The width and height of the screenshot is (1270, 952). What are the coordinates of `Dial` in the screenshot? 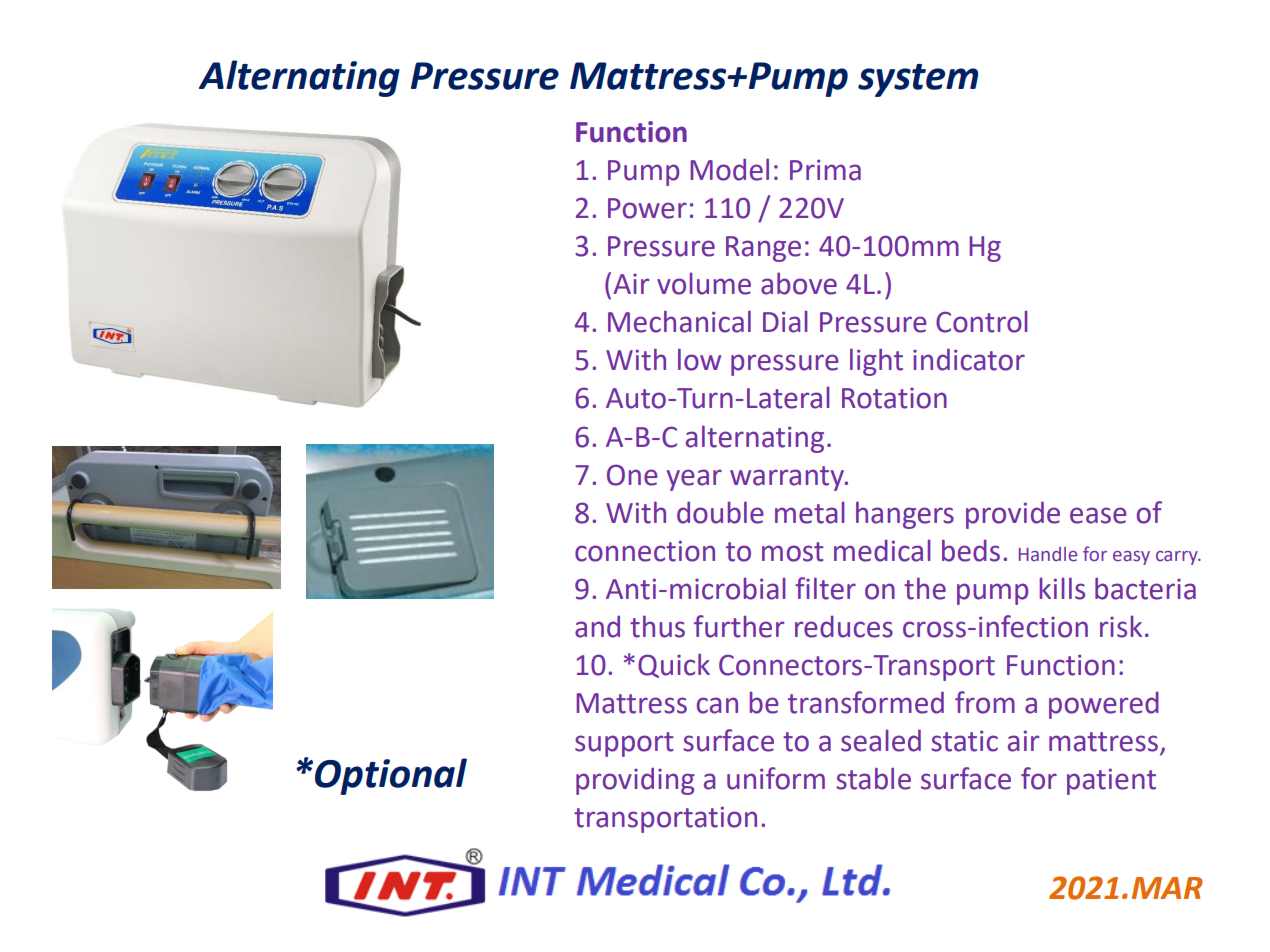 It's located at (785, 322).
